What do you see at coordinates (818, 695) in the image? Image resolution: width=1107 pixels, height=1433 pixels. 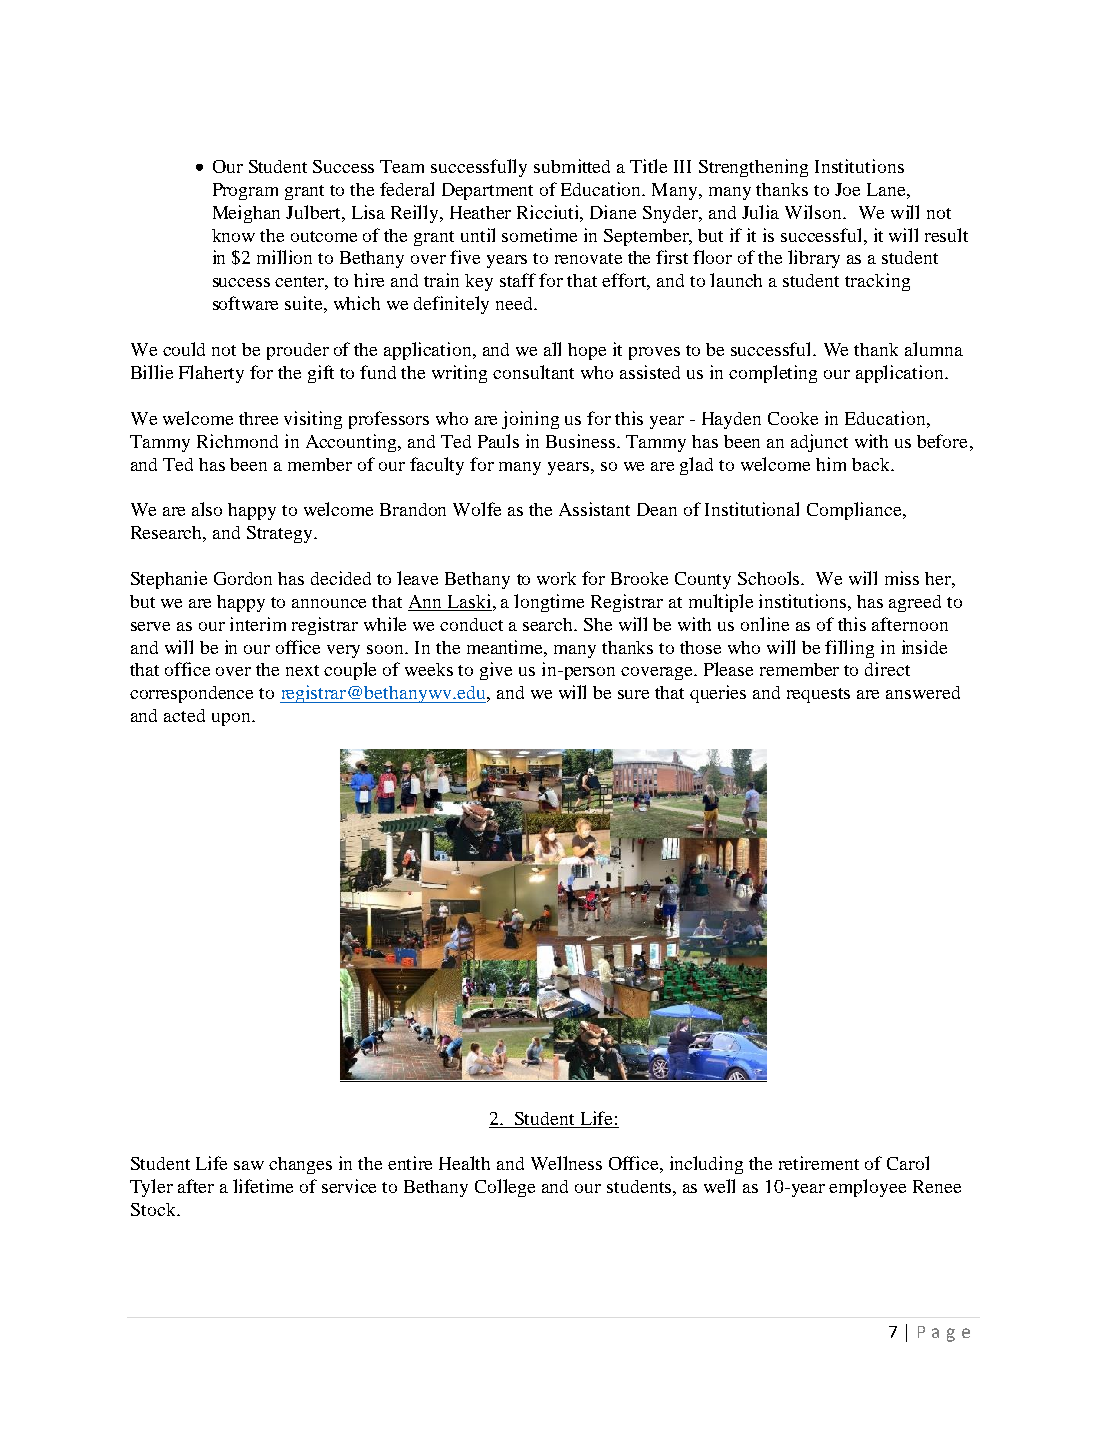 I see `requests` at bounding box center [818, 695].
